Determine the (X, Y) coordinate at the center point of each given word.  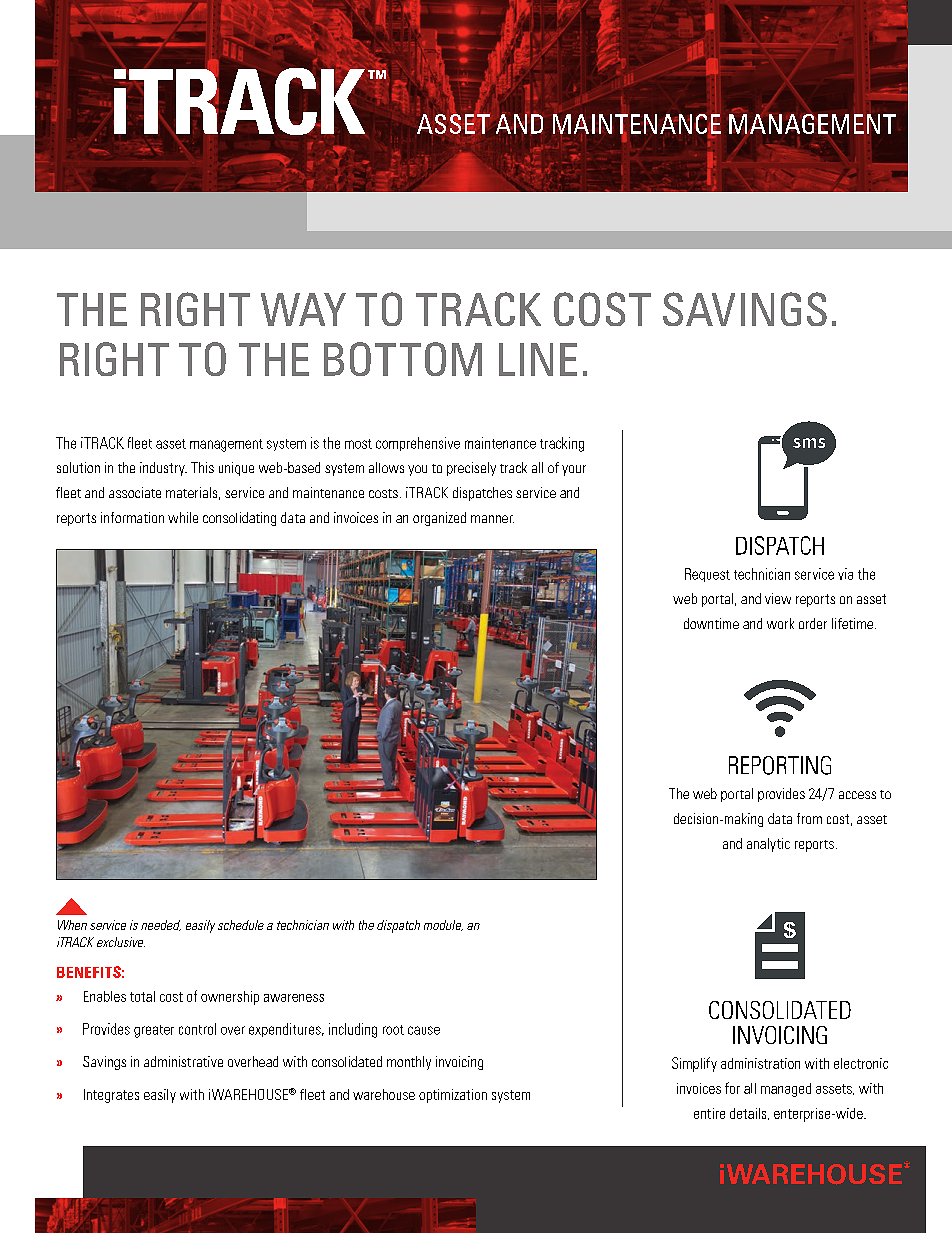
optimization (453, 1096)
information (132, 517)
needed (161, 925)
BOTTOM (403, 359)
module (443, 925)
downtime (711, 623)
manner (492, 519)
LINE (538, 359)
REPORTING (780, 765)
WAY (303, 309)
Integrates (111, 1096)
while (183, 517)
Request (707, 575)
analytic (768, 845)
